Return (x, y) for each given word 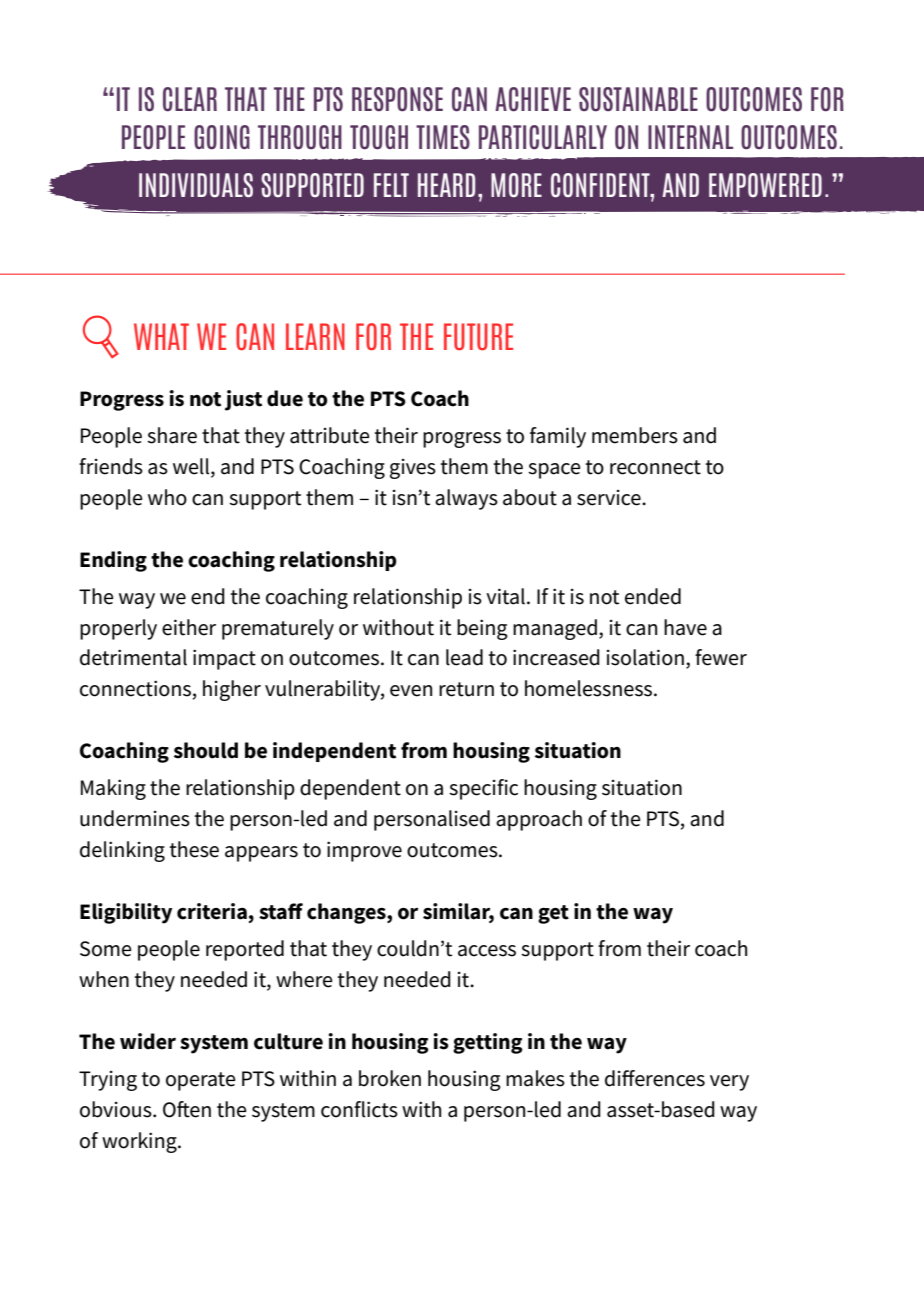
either (189, 627)
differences (655, 1078)
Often (187, 1109)
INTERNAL (690, 137)
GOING (222, 137)
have (685, 627)
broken (390, 1078)
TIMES (443, 137)
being (482, 629)
